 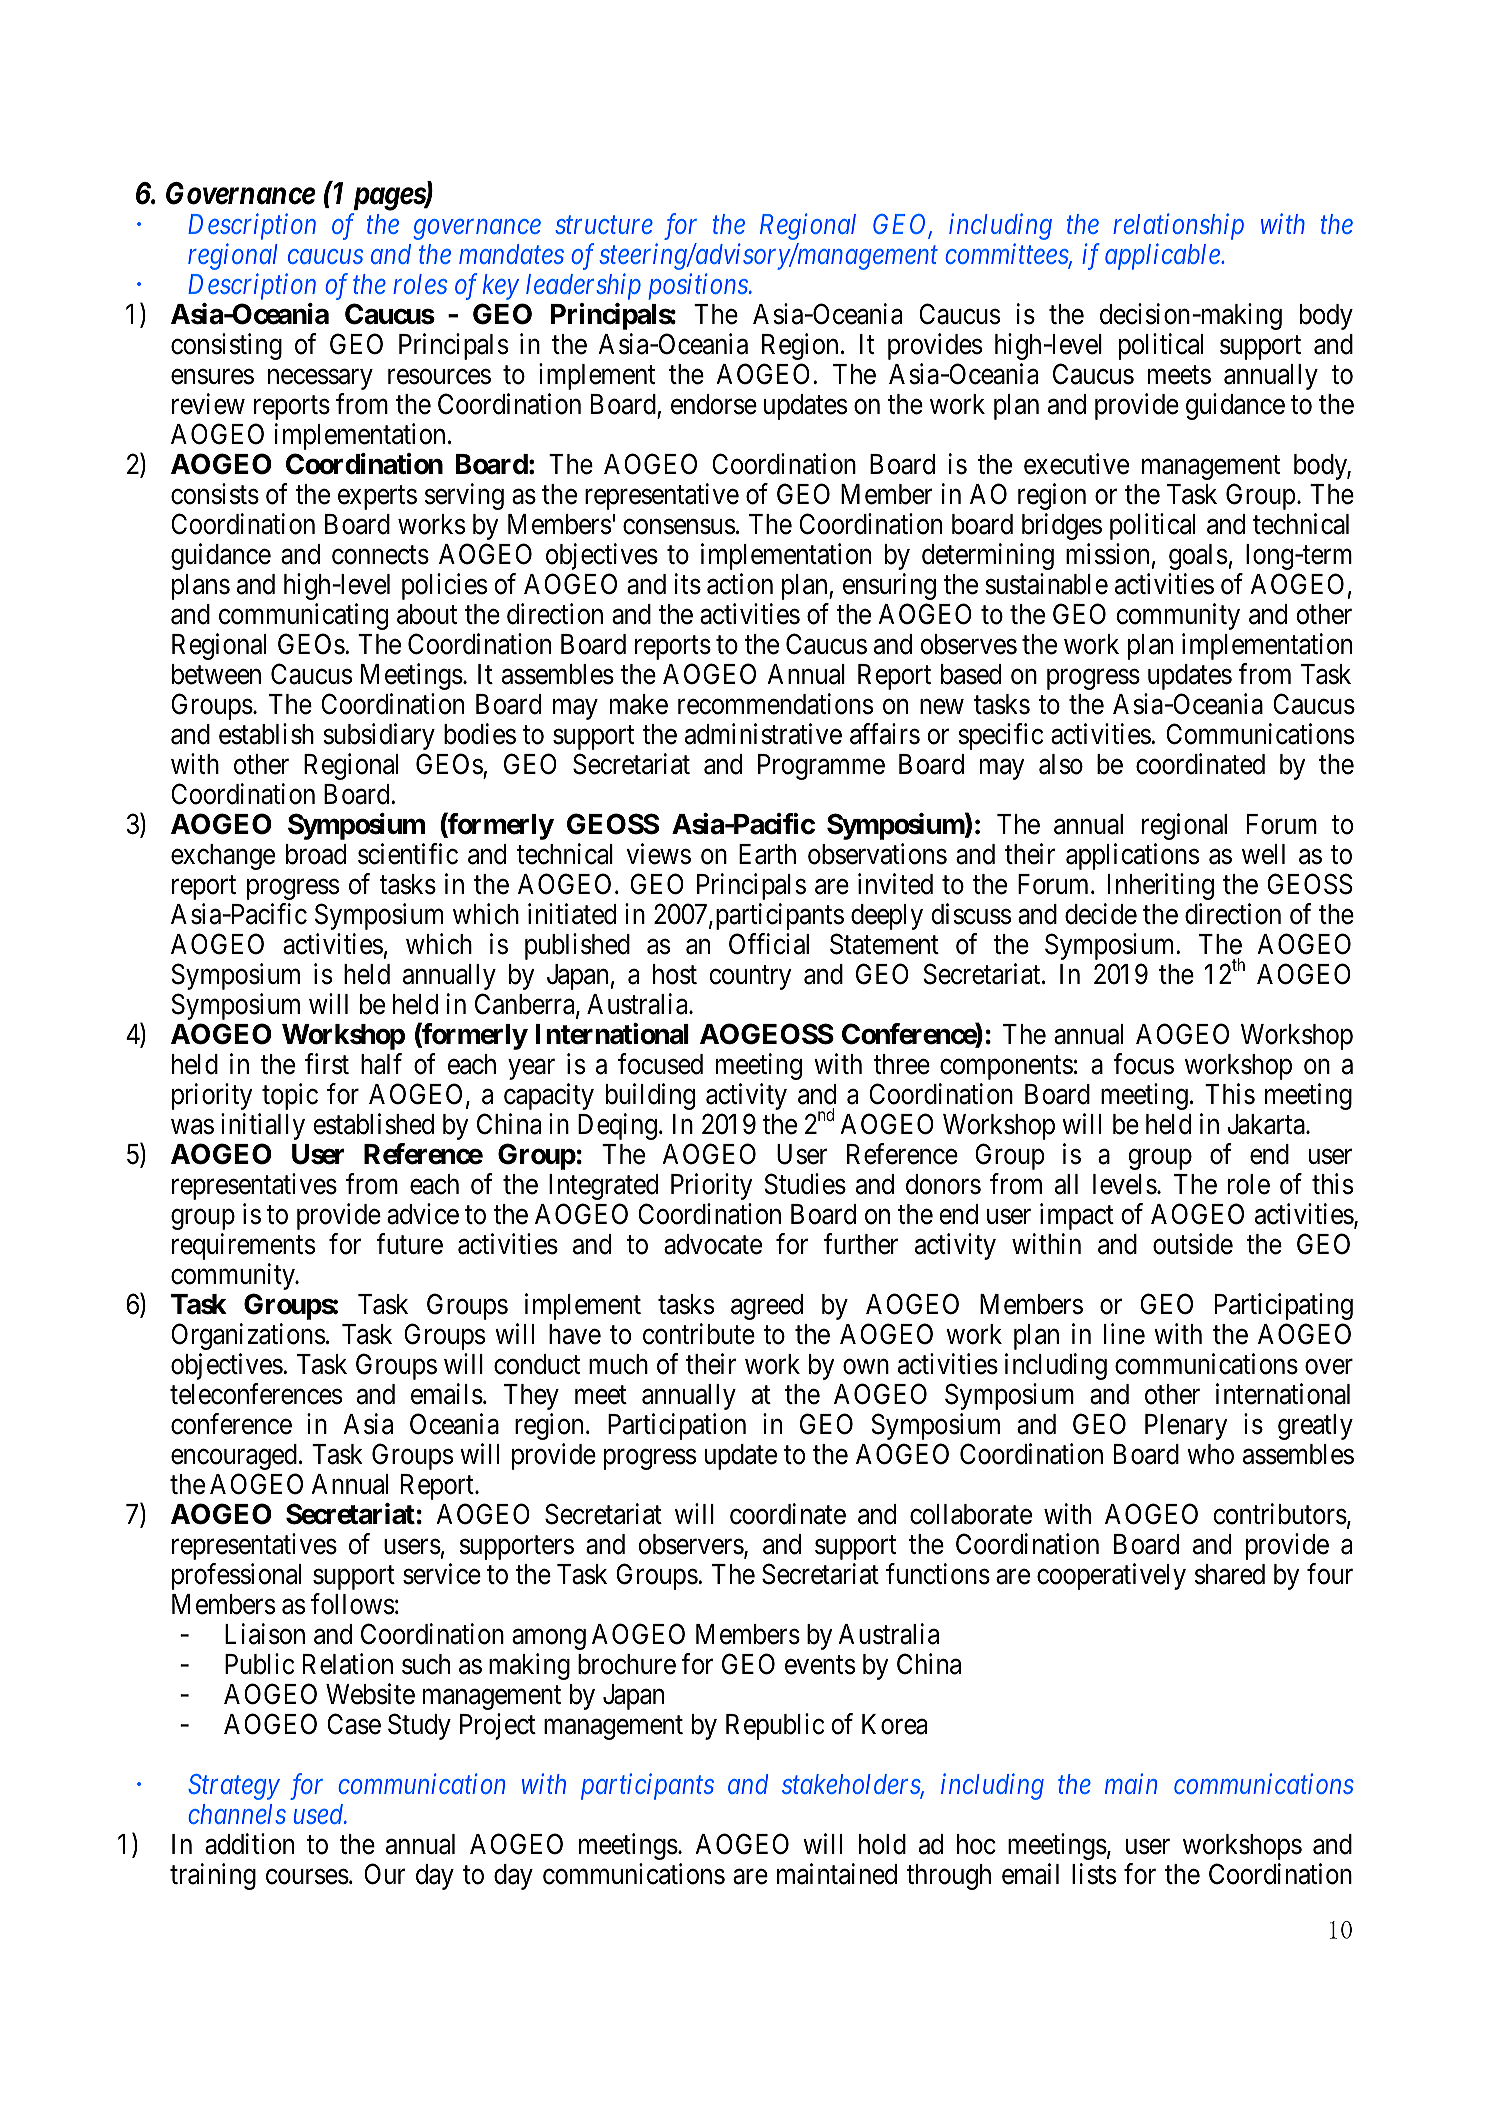 What do you see at coordinates (1186, 1427) in the screenshot?
I see `Plenary` at bounding box center [1186, 1427].
